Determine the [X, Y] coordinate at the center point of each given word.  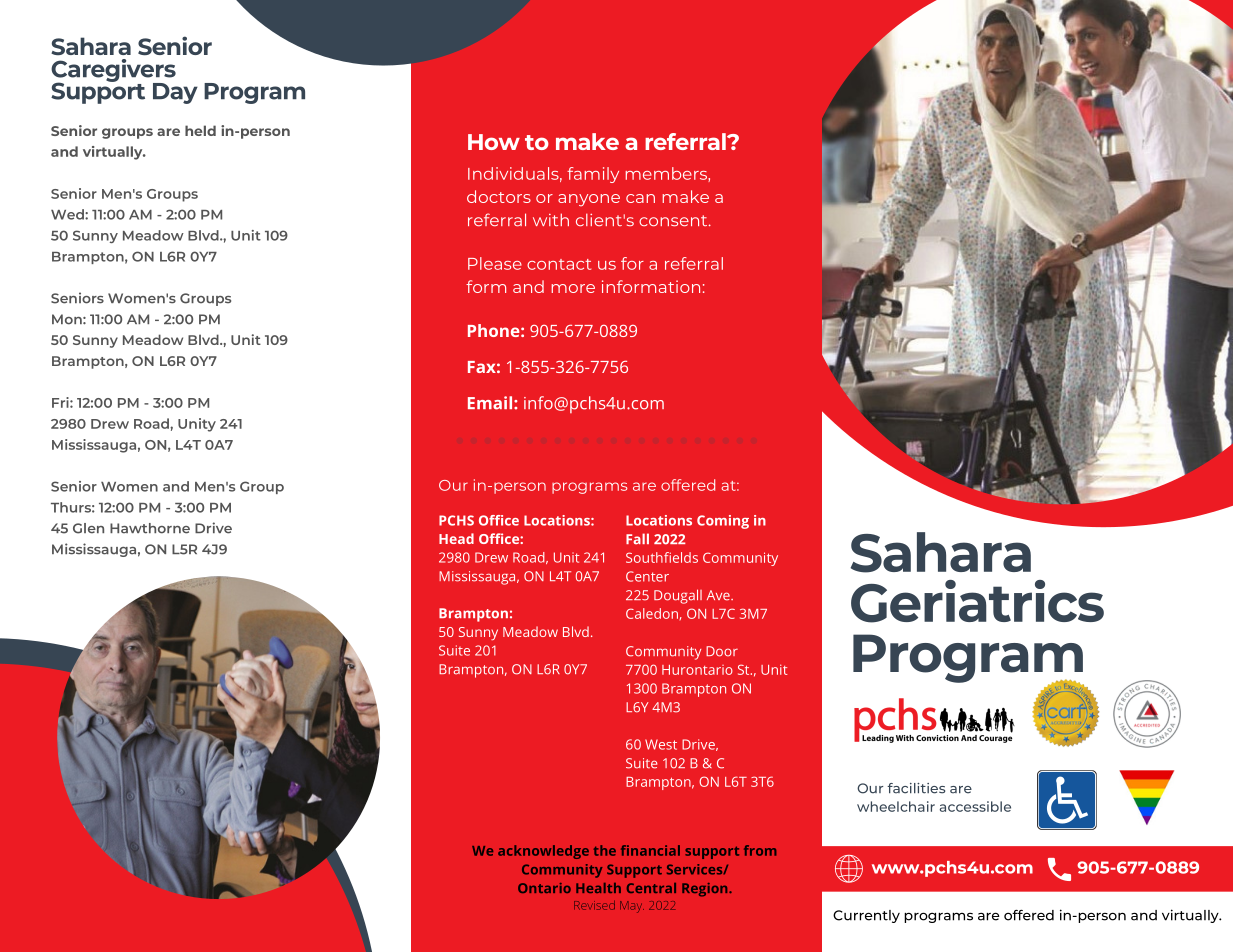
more [573, 288]
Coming [723, 522]
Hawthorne [150, 528]
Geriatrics [977, 601]
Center [647, 576]
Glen [88, 528]
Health [598, 888]
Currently [866, 916]
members [667, 174]
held [200, 130]
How [494, 142]
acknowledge [543, 852]
